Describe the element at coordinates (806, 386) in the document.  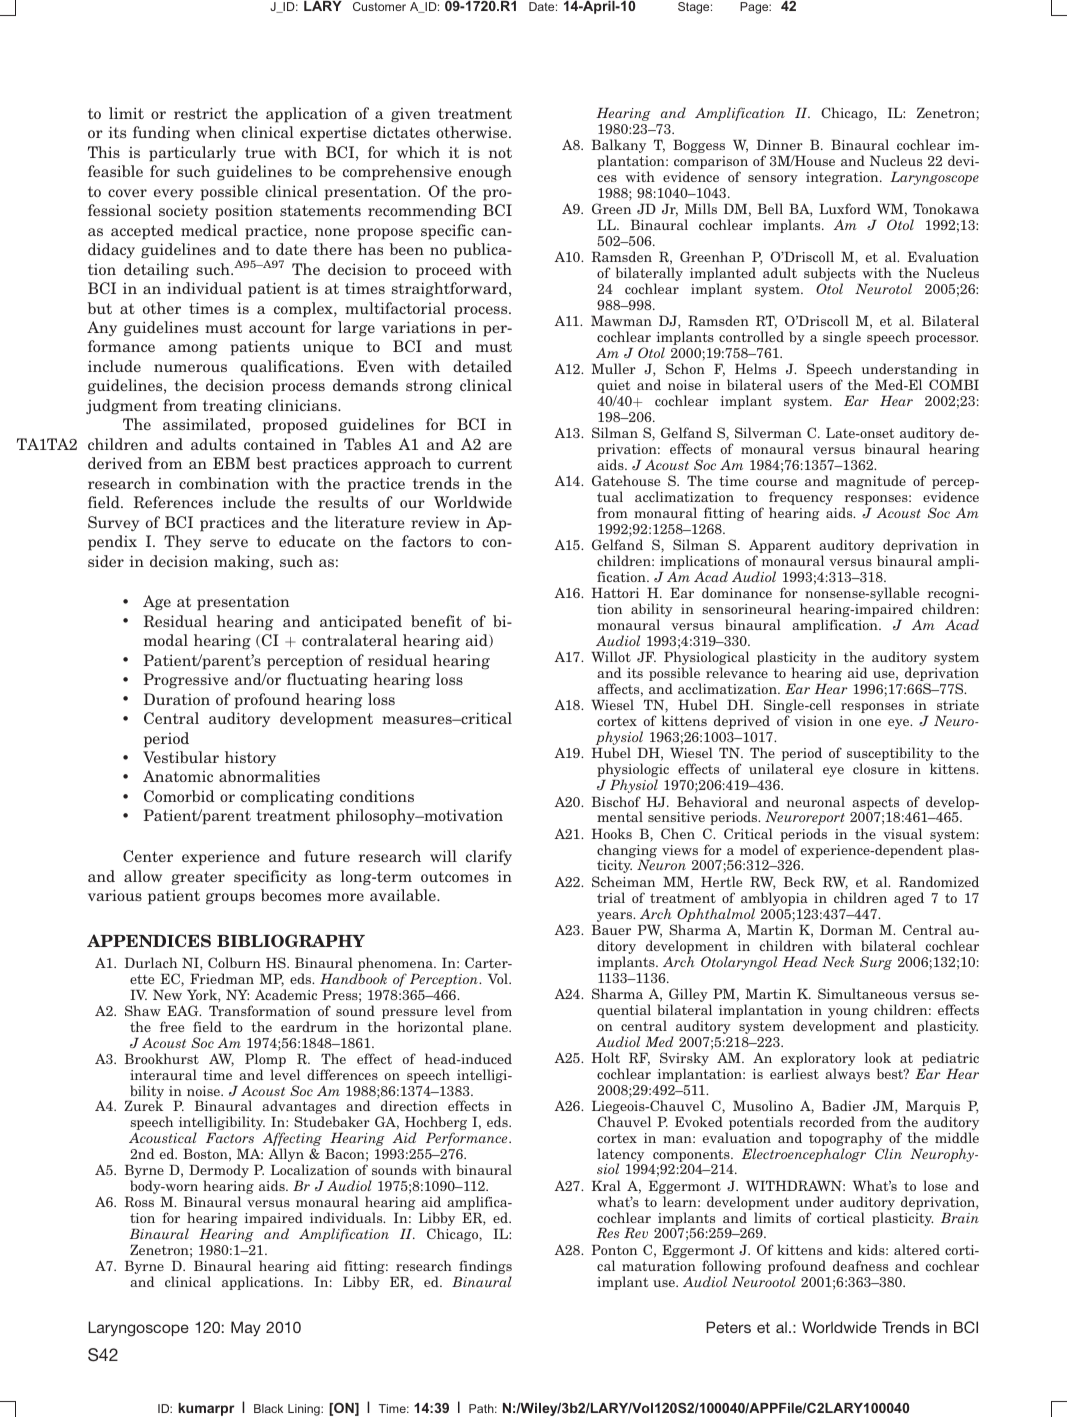
I see `users` at that location.
